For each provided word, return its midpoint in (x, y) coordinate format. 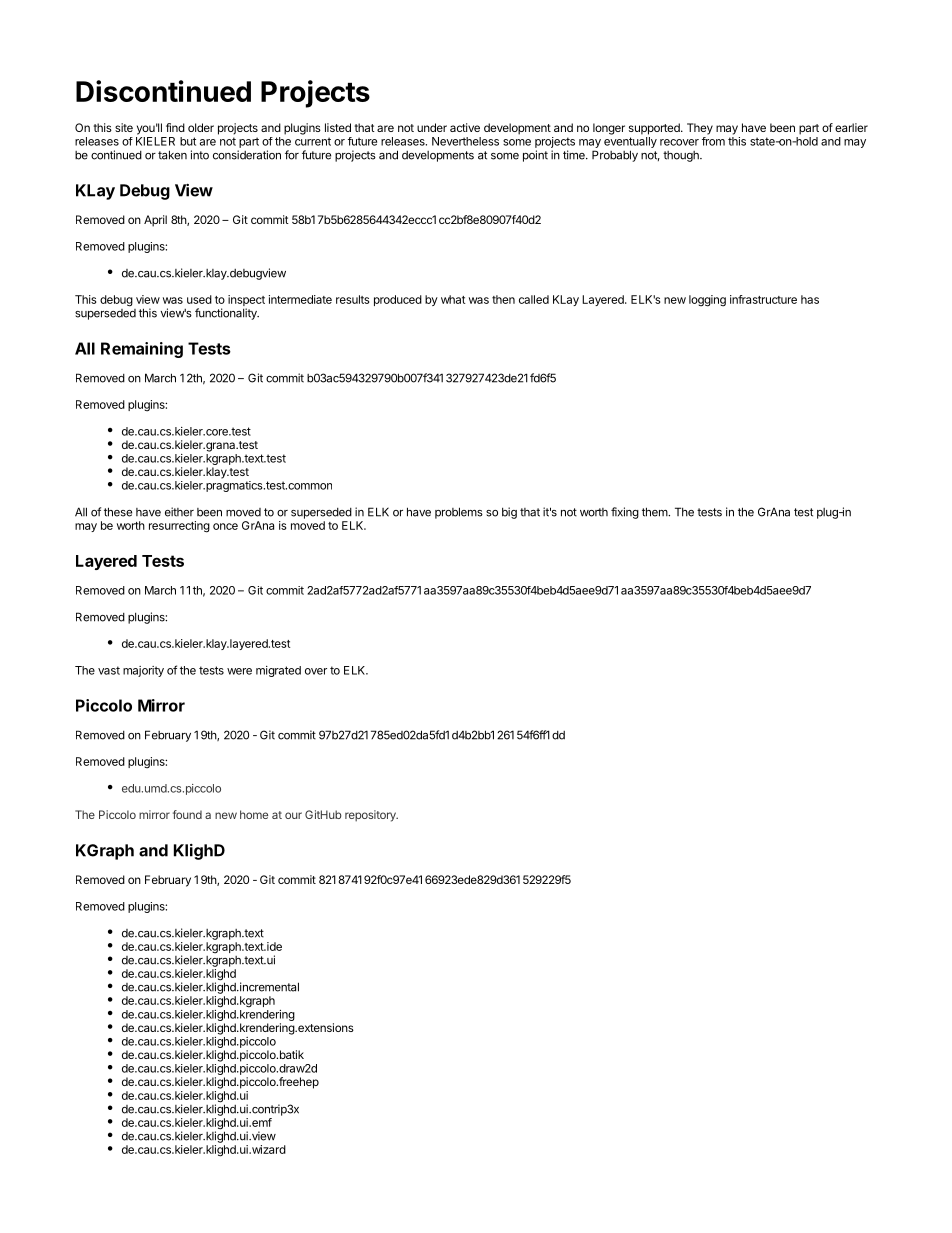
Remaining (142, 350)
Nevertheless (465, 141)
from (713, 141)
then (503, 299)
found (187, 814)
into (200, 155)
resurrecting (179, 527)
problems (459, 513)
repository (371, 816)
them (655, 512)
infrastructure (763, 299)
